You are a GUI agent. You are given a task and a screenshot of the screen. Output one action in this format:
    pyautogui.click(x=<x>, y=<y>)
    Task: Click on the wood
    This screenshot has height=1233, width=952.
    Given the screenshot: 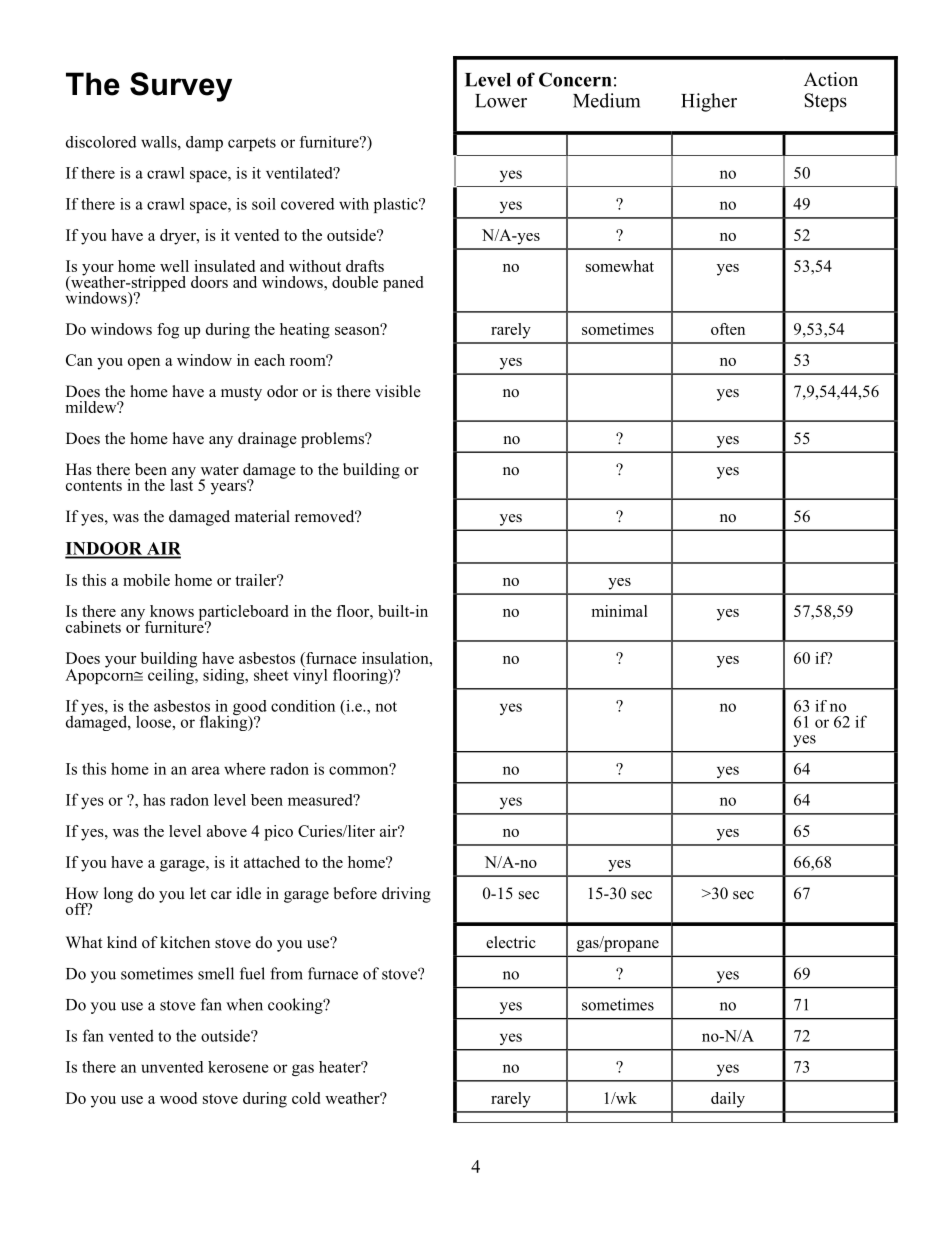 What is the action you would take?
    pyautogui.click(x=178, y=1098)
